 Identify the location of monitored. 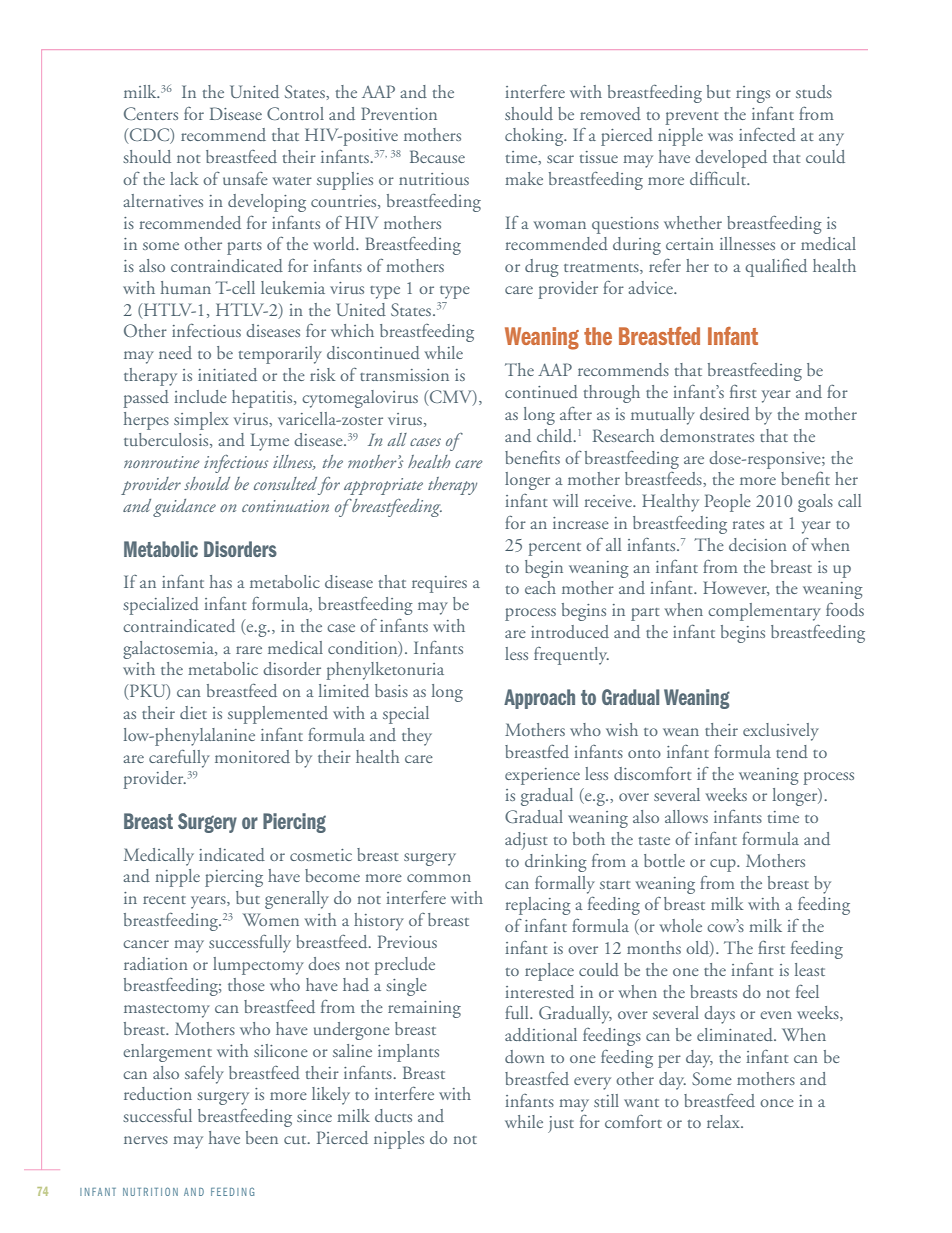
(252, 756).
